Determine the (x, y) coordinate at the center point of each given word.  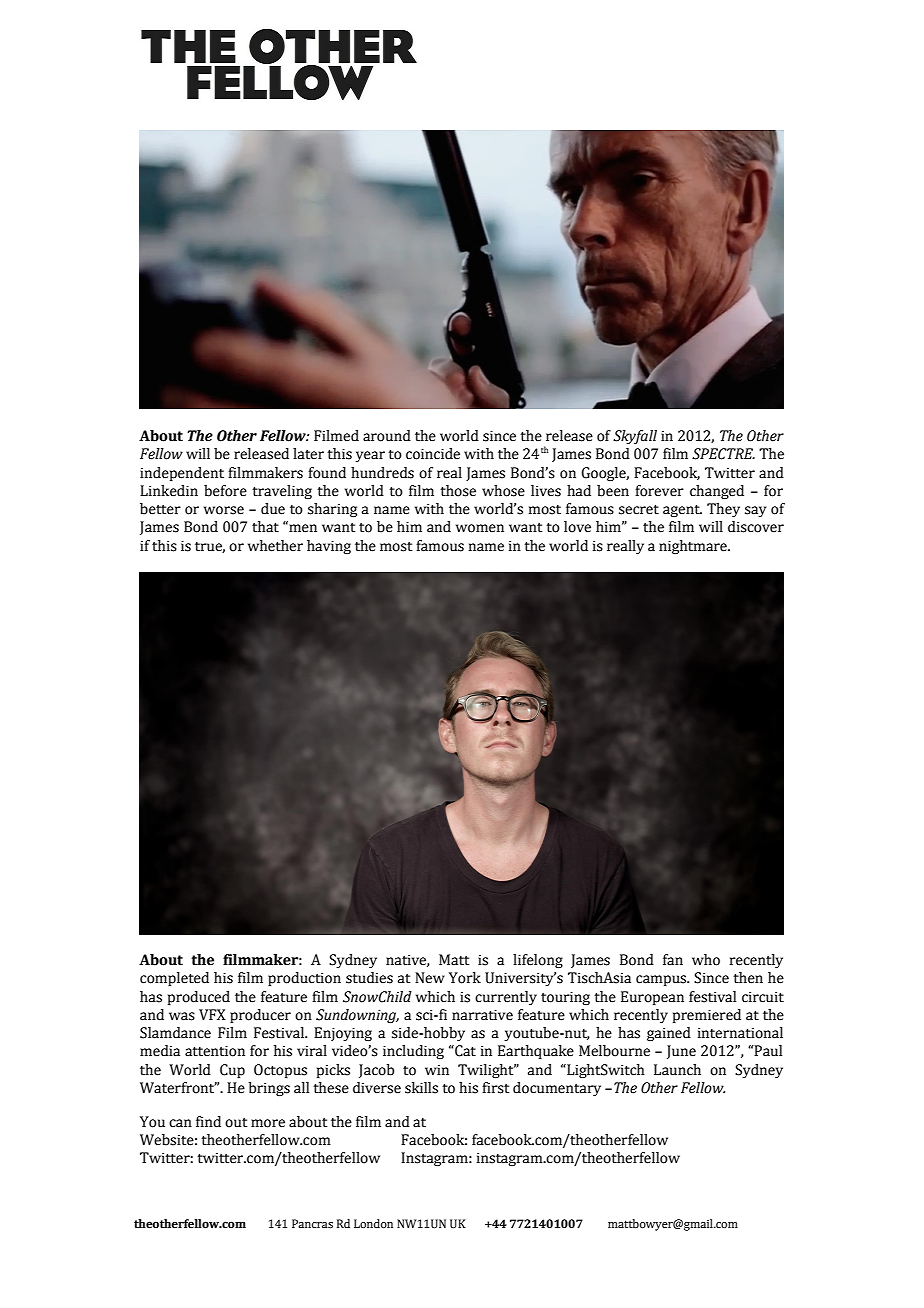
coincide (433, 454)
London (373, 1223)
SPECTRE (723, 454)
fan (673, 960)
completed (174, 979)
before (225, 491)
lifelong (538, 961)
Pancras (312, 1223)
